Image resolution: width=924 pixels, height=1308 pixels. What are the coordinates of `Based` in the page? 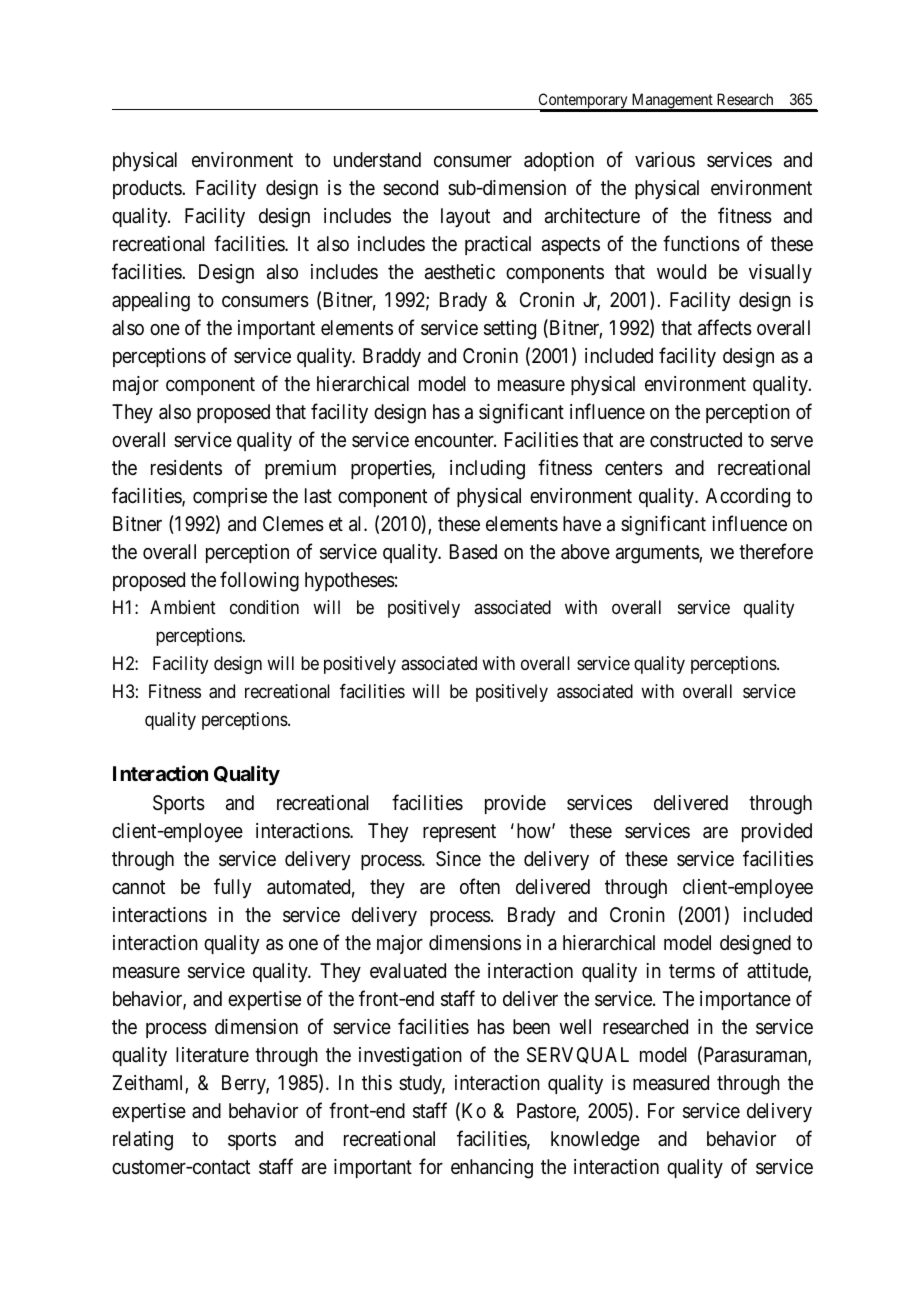 It's located at (473, 552).
